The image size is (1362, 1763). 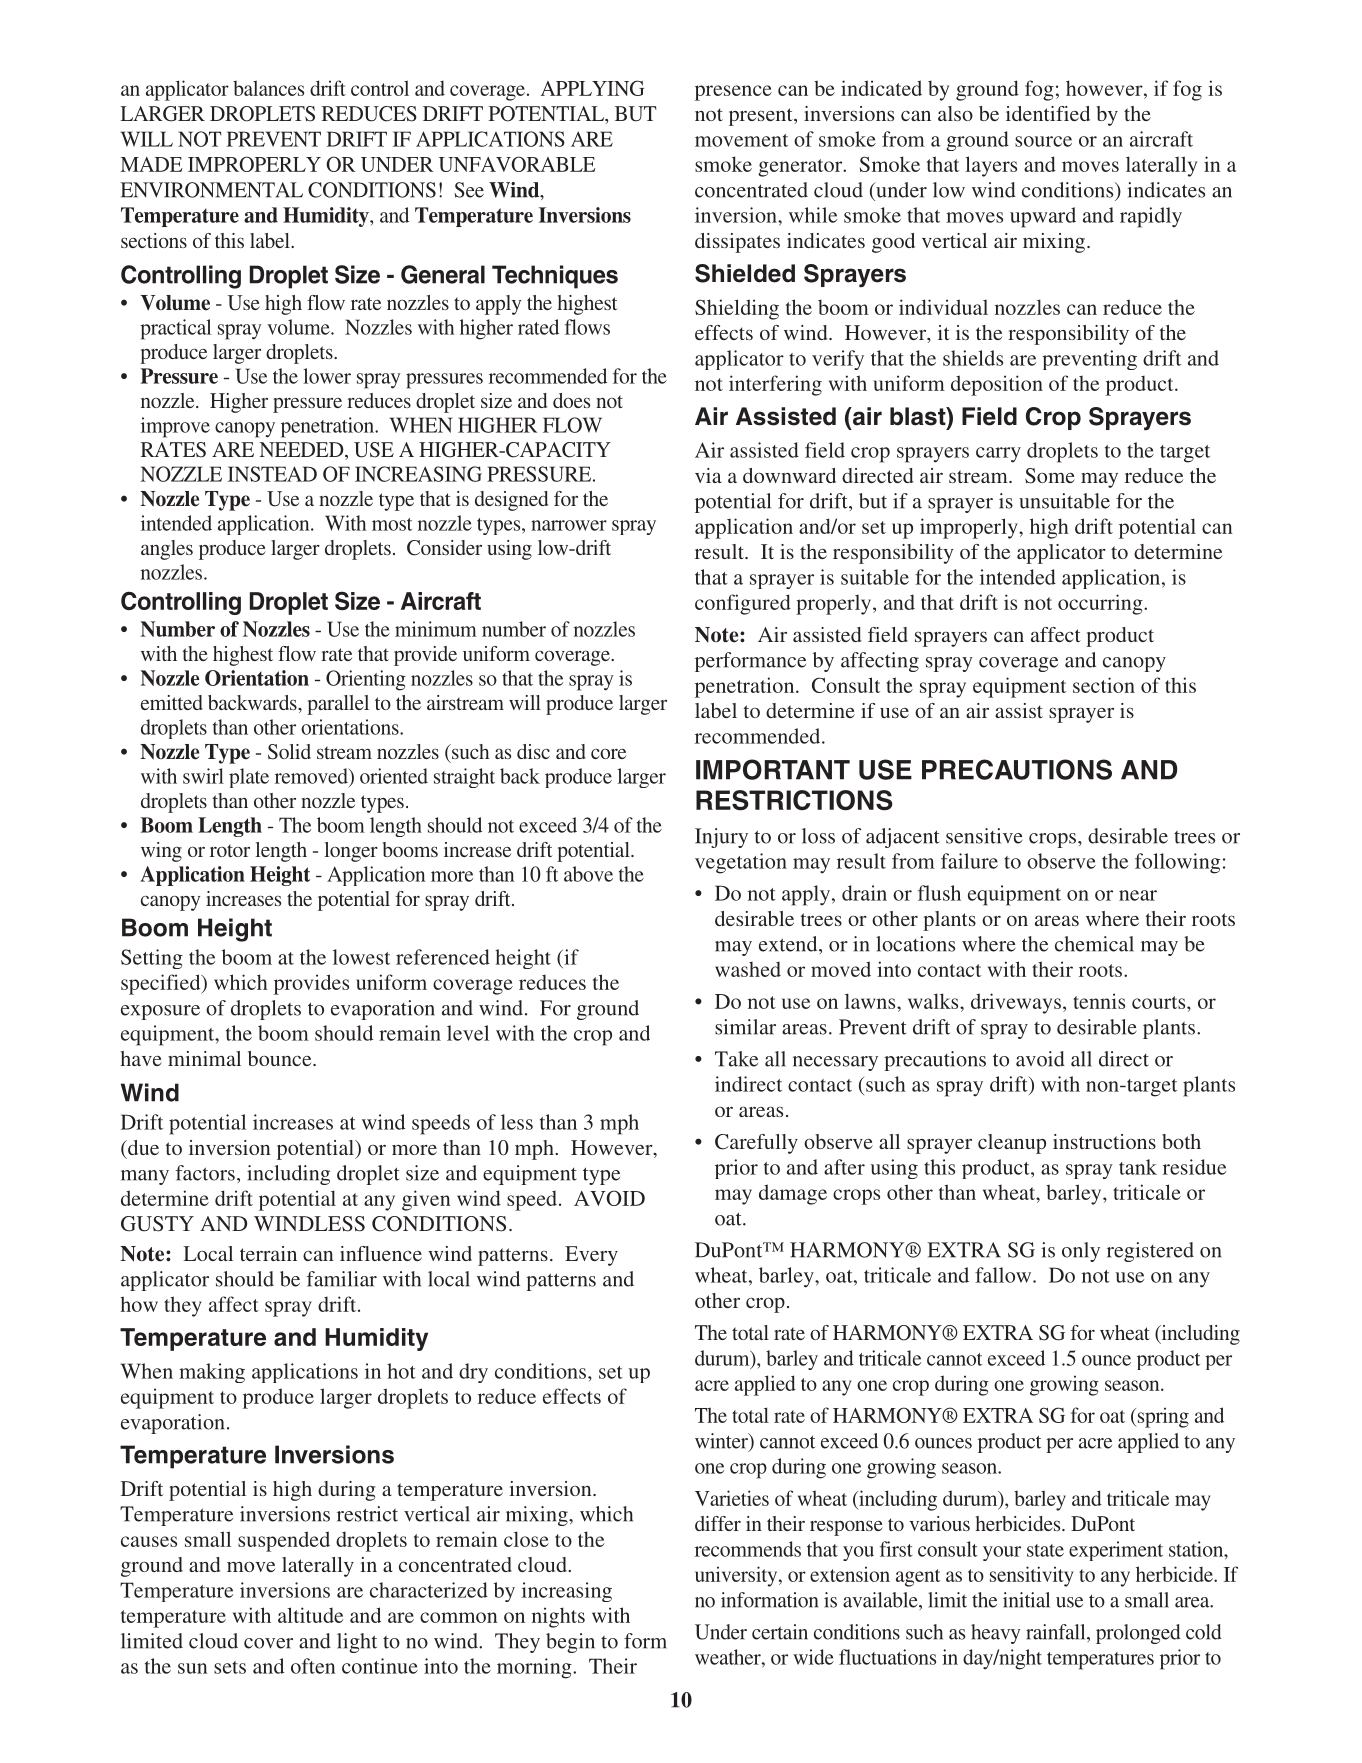 I want to click on near, so click(x=1138, y=895).
